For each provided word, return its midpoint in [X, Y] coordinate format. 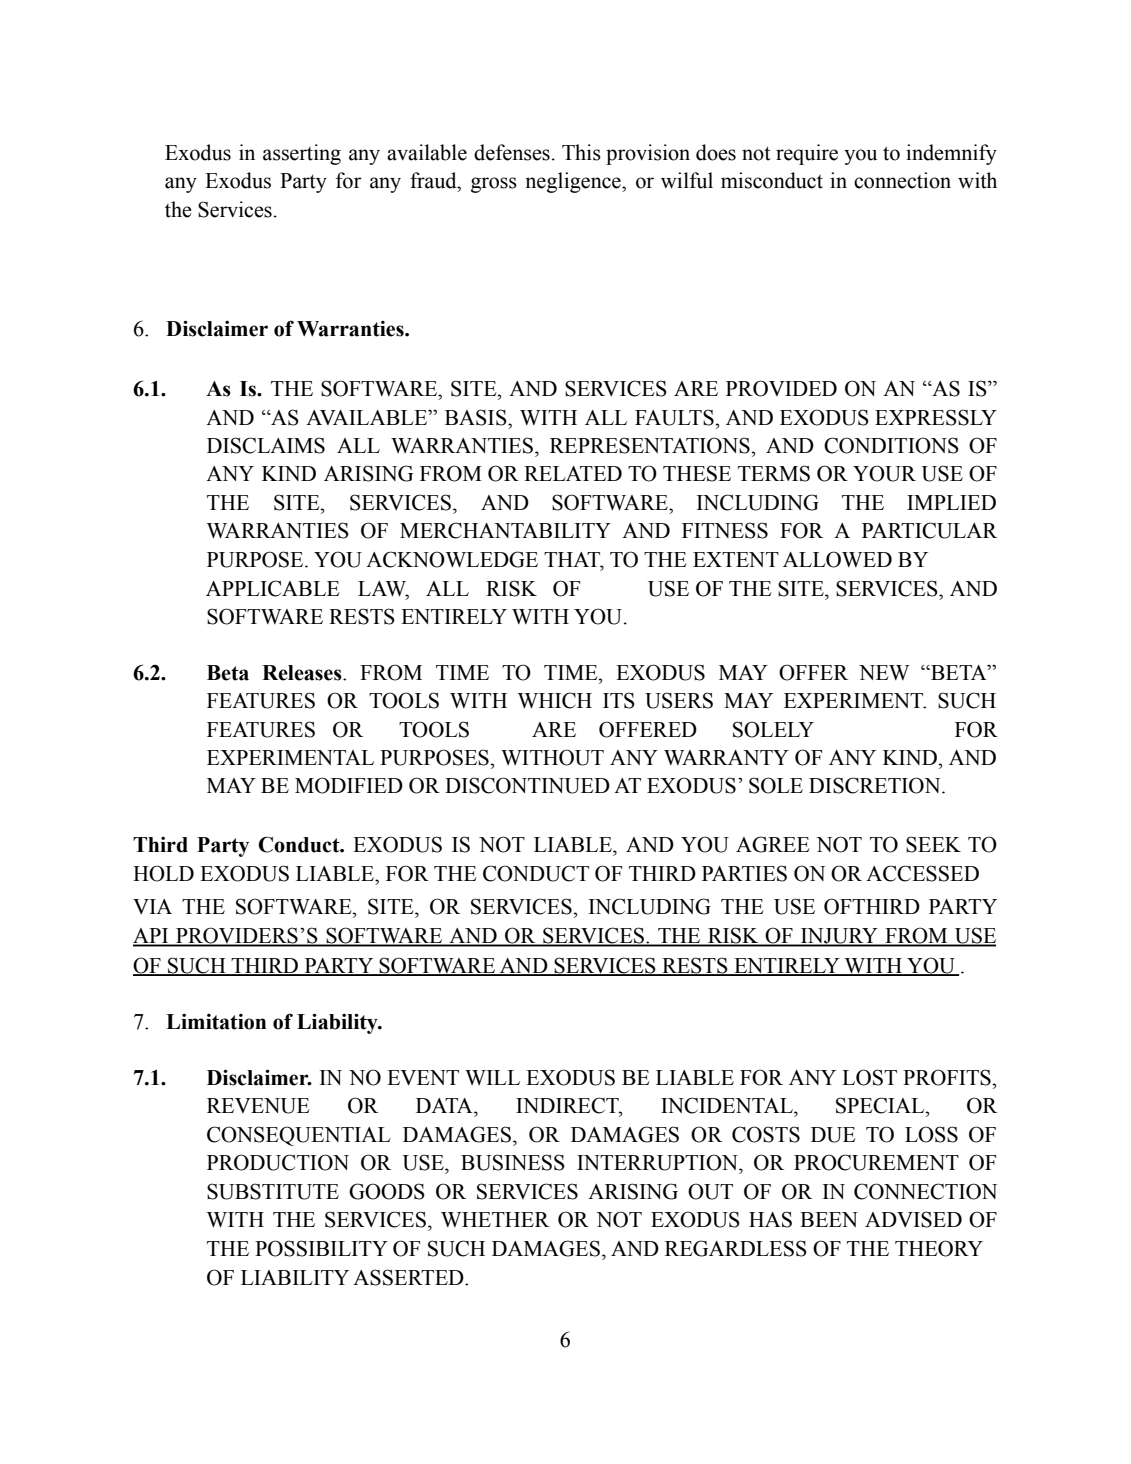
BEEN [829, 1219]
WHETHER [495, 1219]
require [807, 154]
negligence [574, 182]
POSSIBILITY [321, 1248]
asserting [302, 154]
